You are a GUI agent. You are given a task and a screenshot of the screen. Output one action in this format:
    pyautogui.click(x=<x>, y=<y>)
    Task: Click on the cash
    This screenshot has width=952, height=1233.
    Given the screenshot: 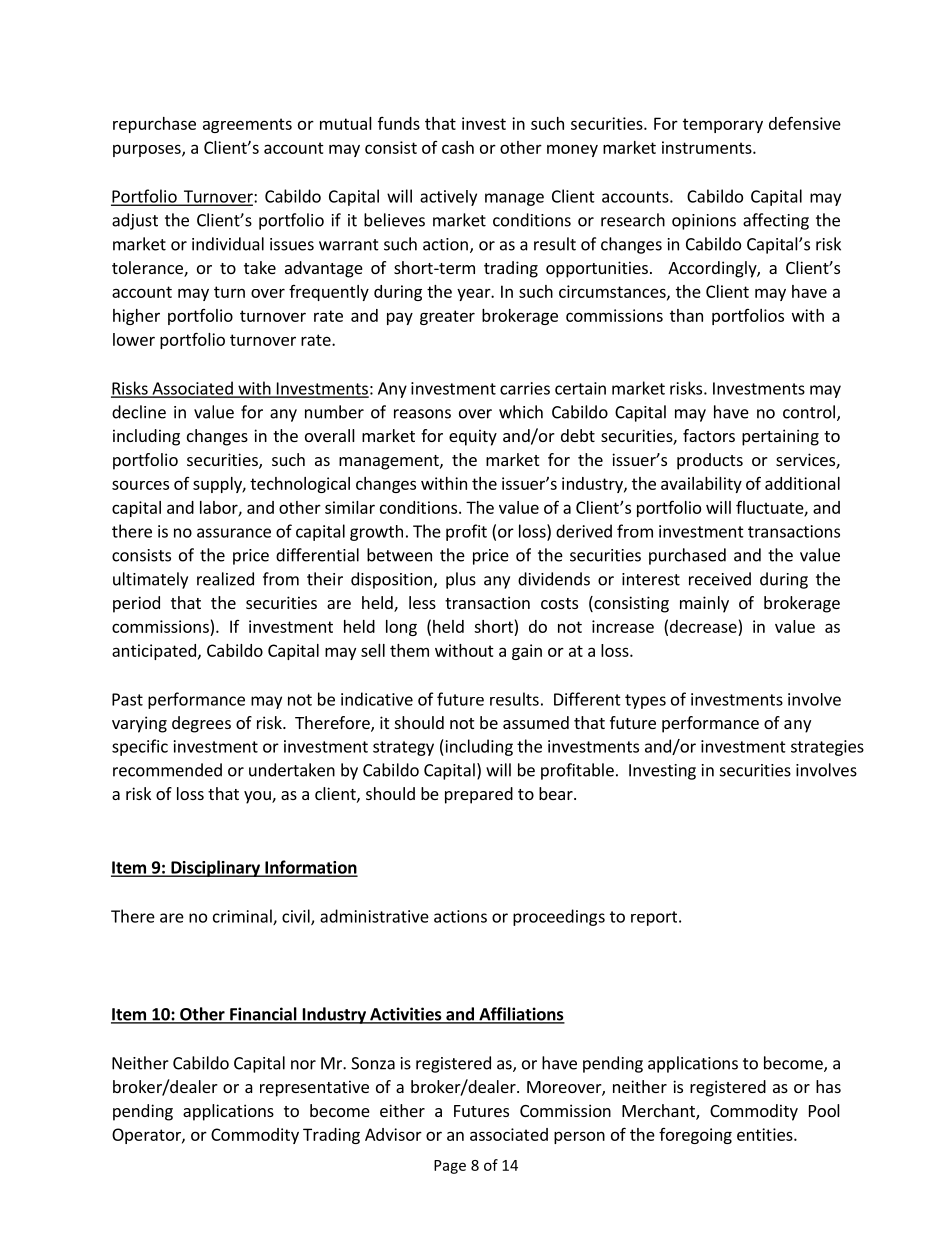 What is the action you would take?
    pyautogui.click(x=458, y=147)
